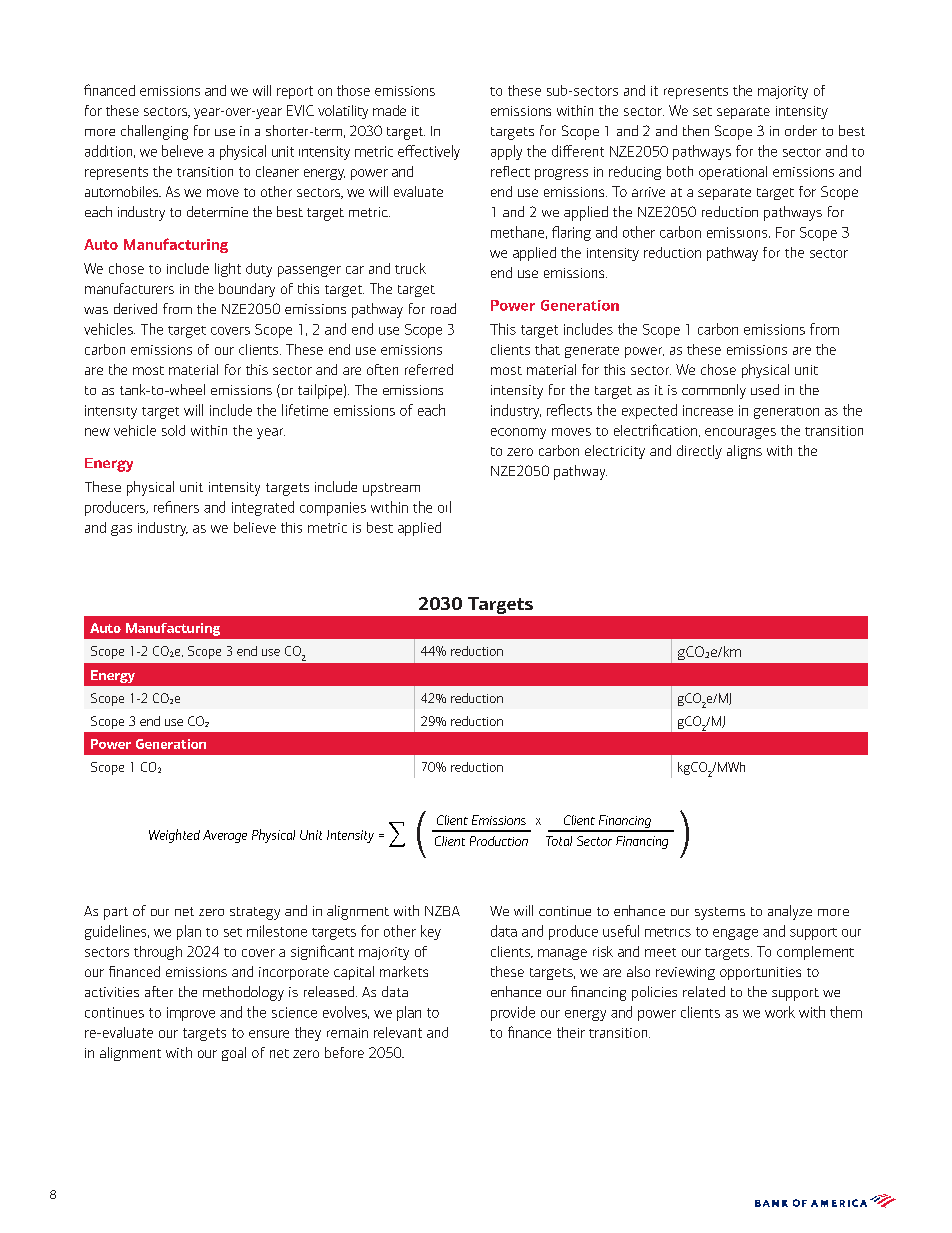 The image size is (952, 1233). What do you see at coordinates (429, 369) in the screenshot?
I see `referred` at bounding box center [429, 369].
